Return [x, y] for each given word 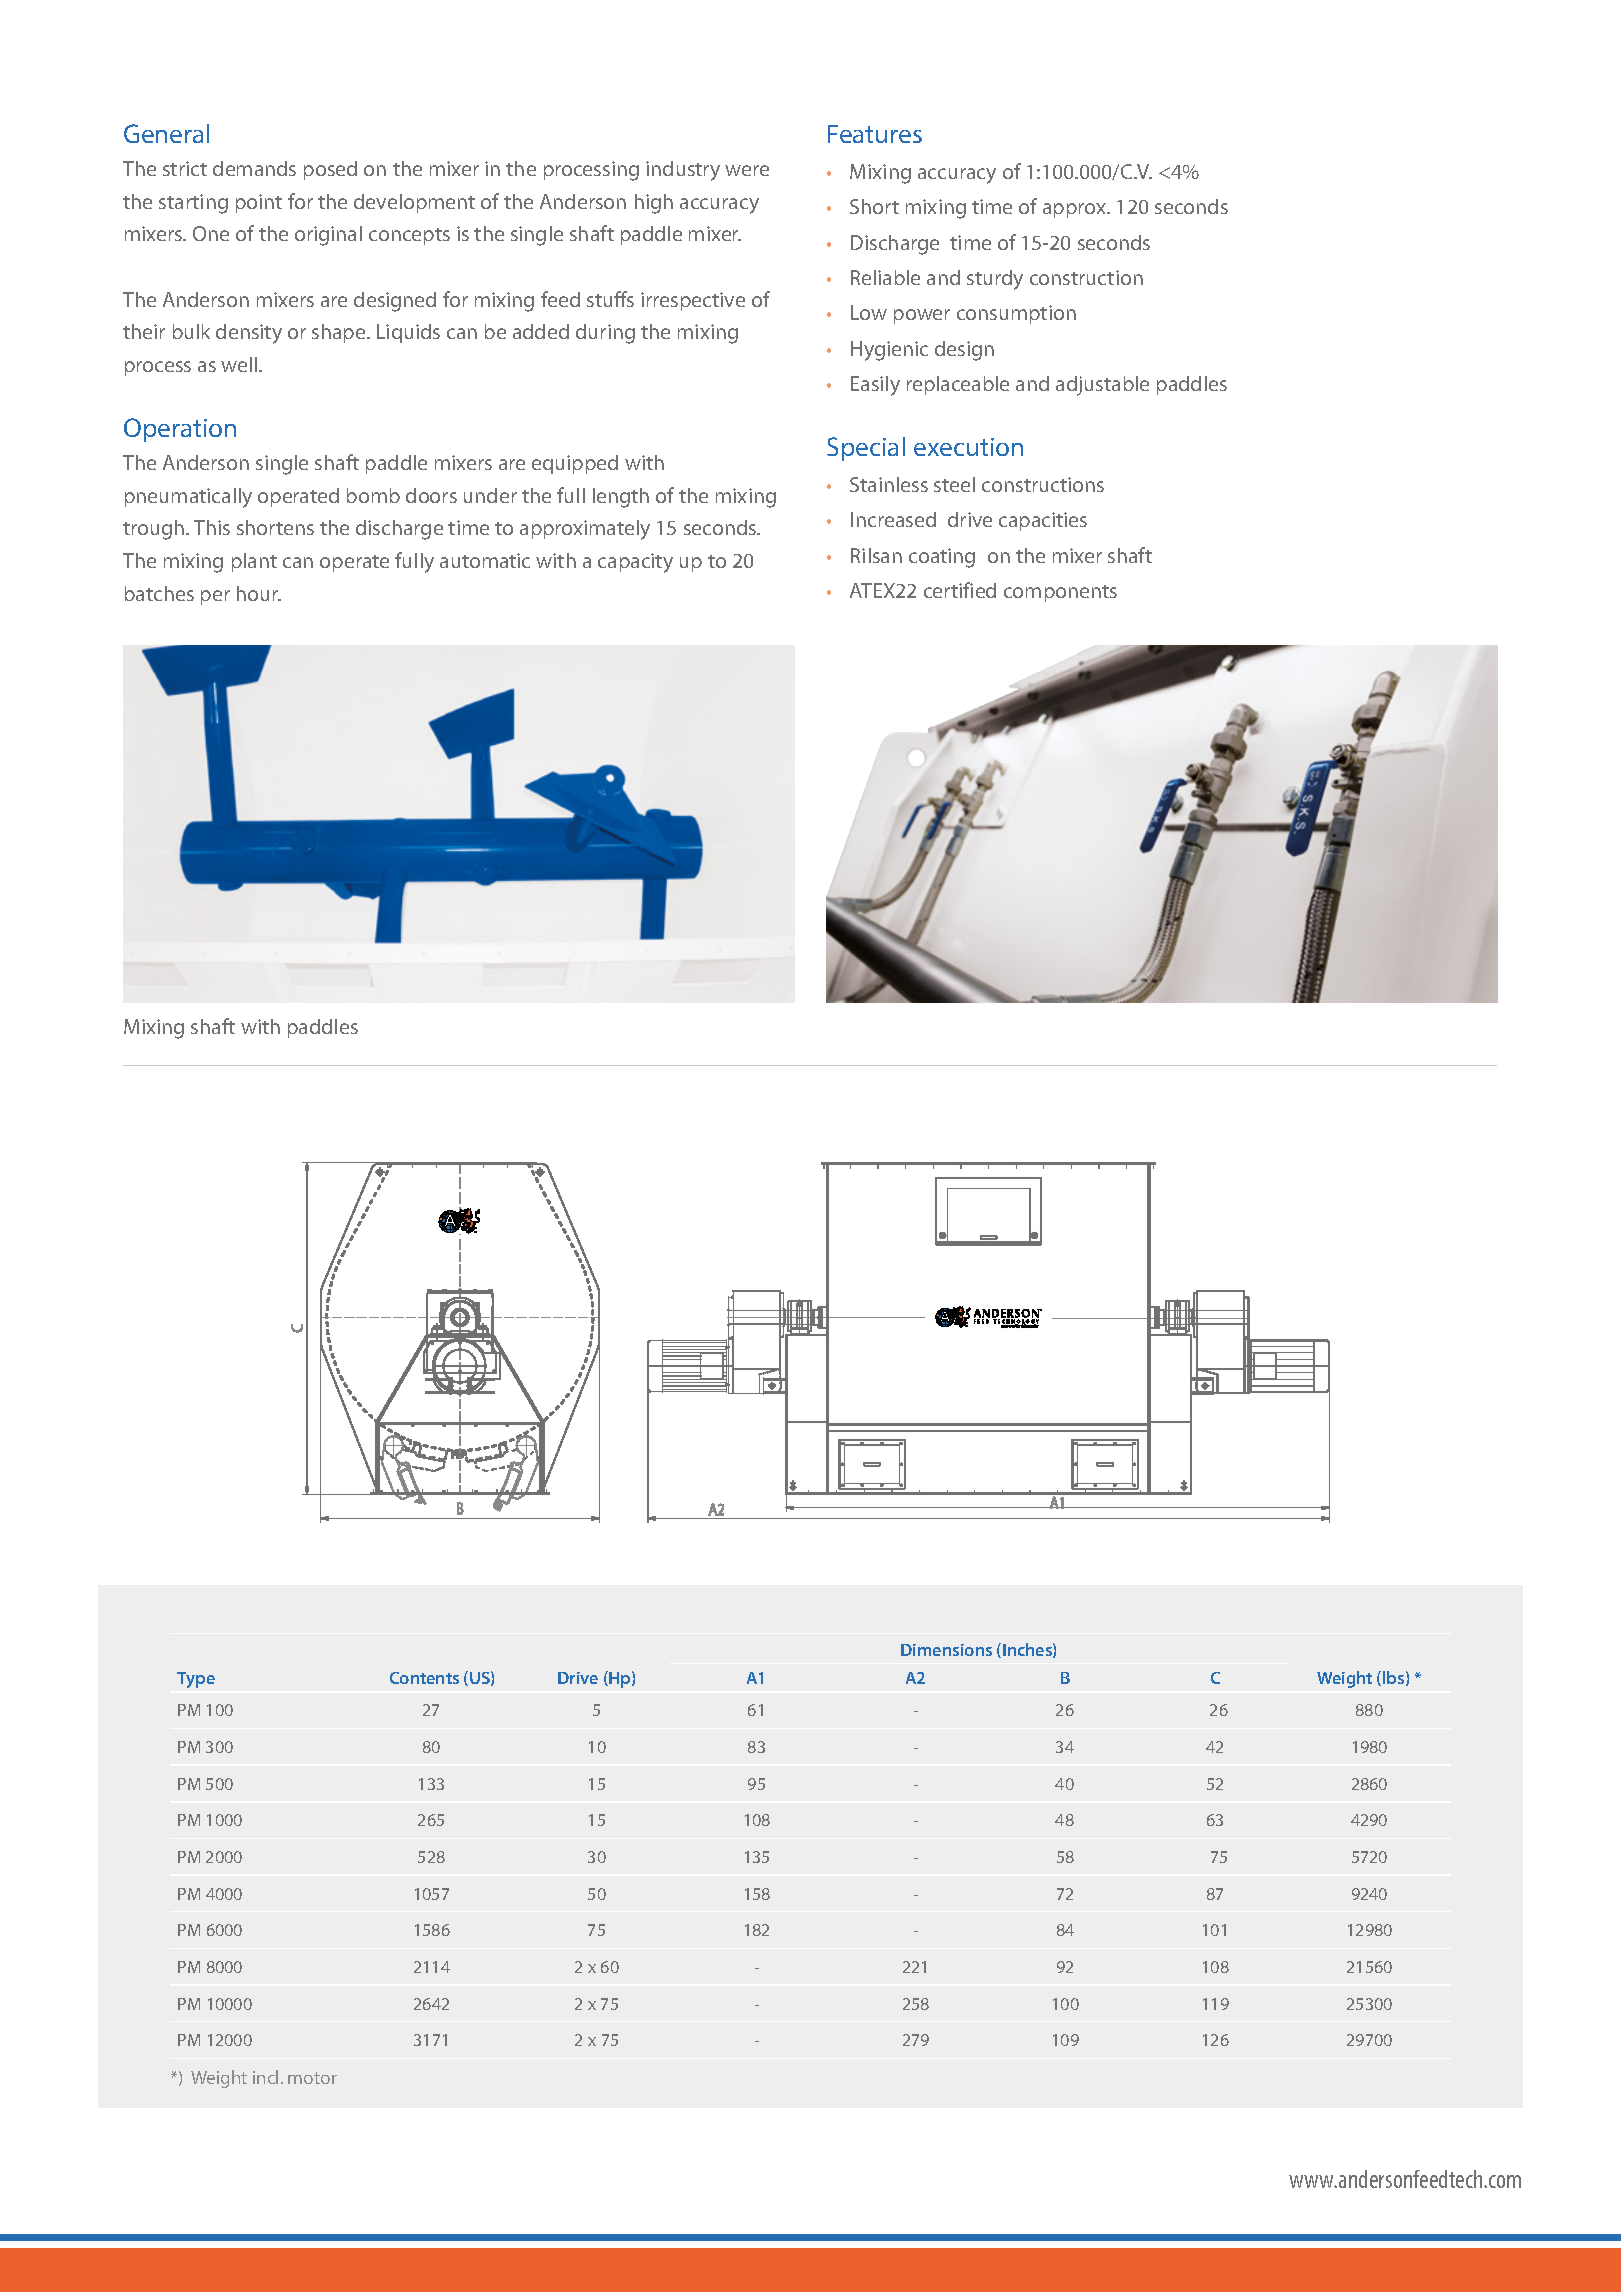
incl [265, 2077]
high [654, 204]
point [259, 203]
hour [259, 593]
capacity [635, 563]
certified [960, 590]
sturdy [995, 280]
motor [312, 2078]
